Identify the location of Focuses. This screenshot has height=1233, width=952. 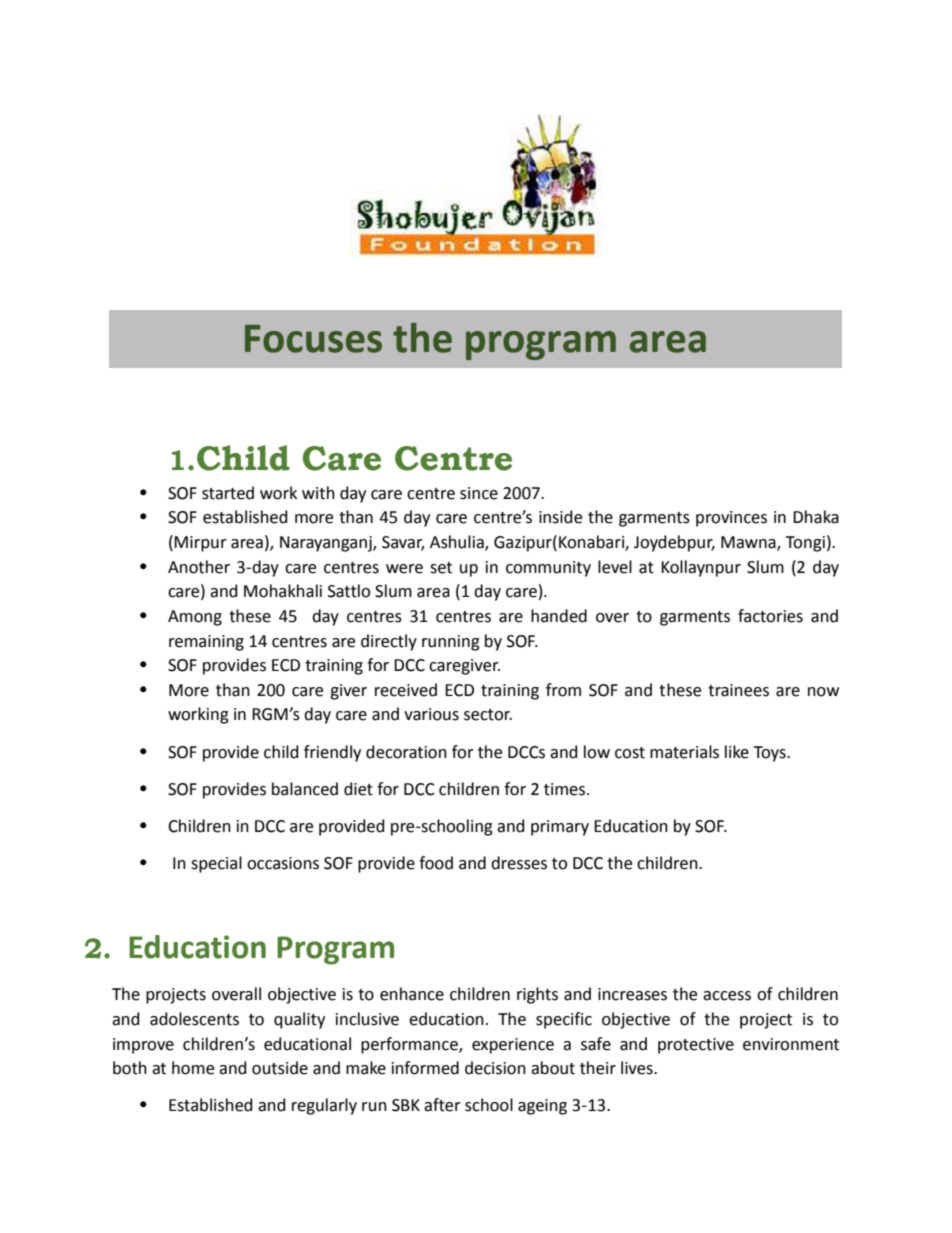
(313, 339).
